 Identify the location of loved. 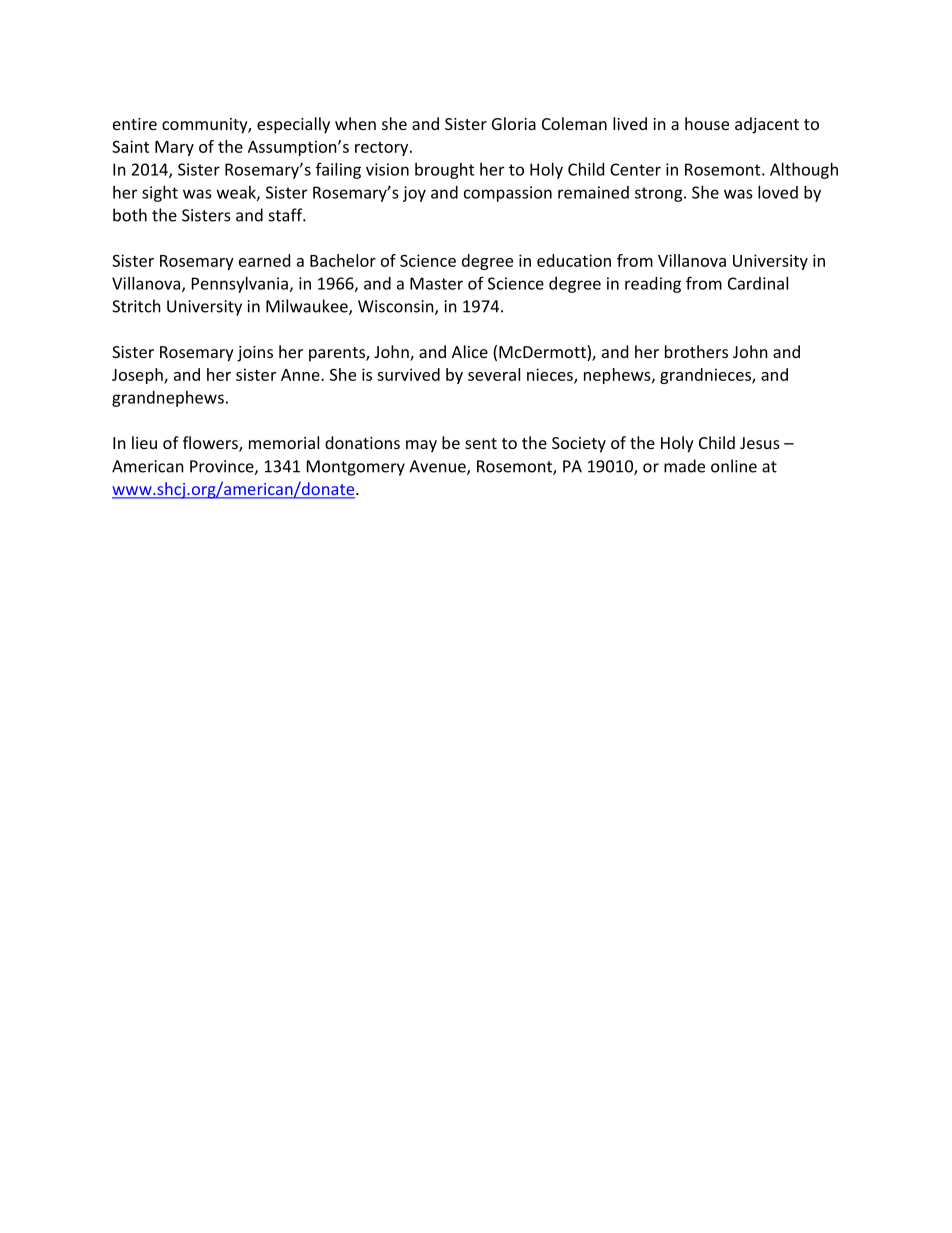
(778, 192).
